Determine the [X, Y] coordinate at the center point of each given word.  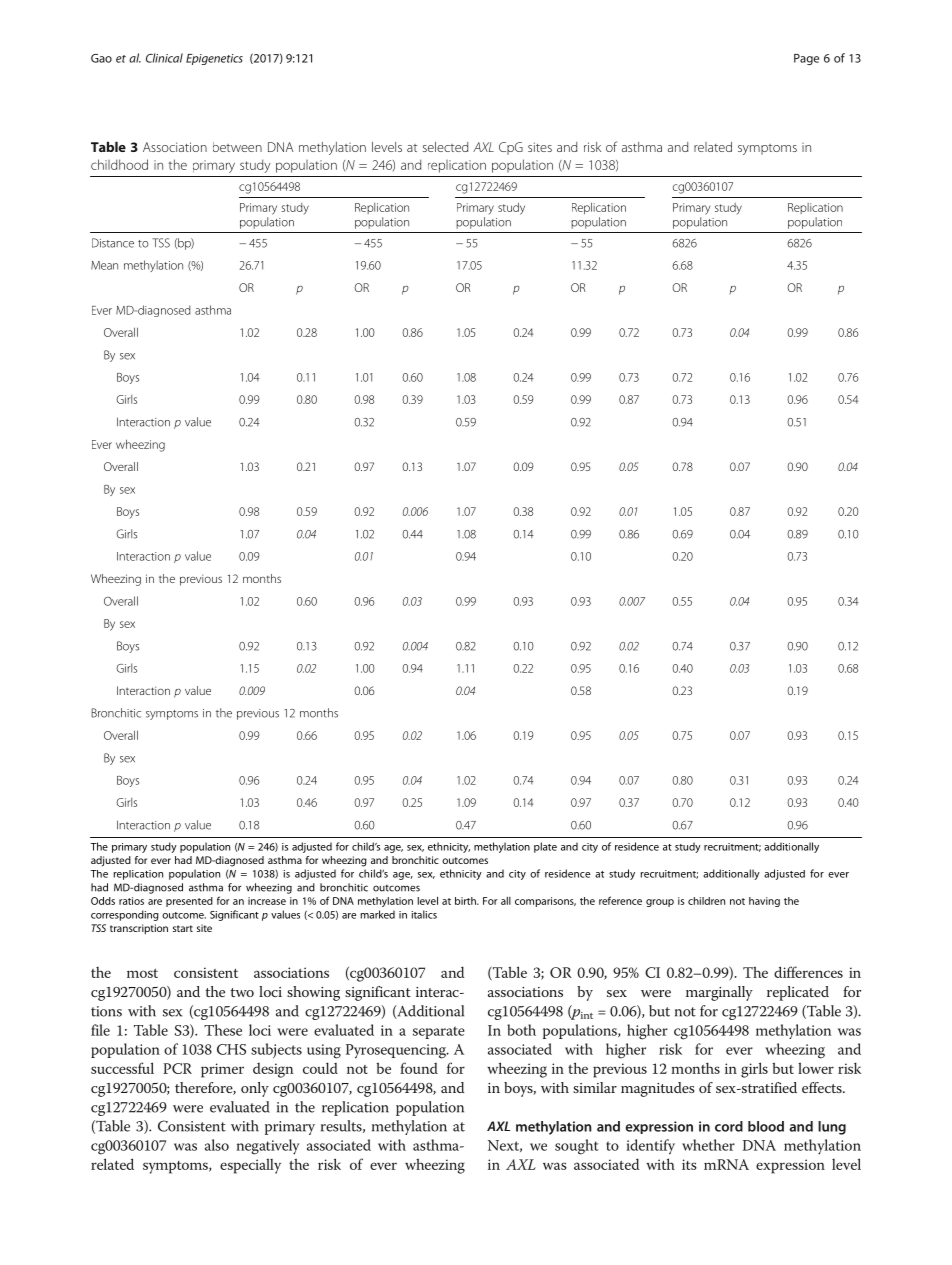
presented [189, 902]
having [764, 902]
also [217, 1145]
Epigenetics [214, 59]
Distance [113, 243]
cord [729, 1126]
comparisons [545, 902]
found [419, 1068]
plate [545, 847]
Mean [104, 265]
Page [806, 59]
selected [445, 147]
